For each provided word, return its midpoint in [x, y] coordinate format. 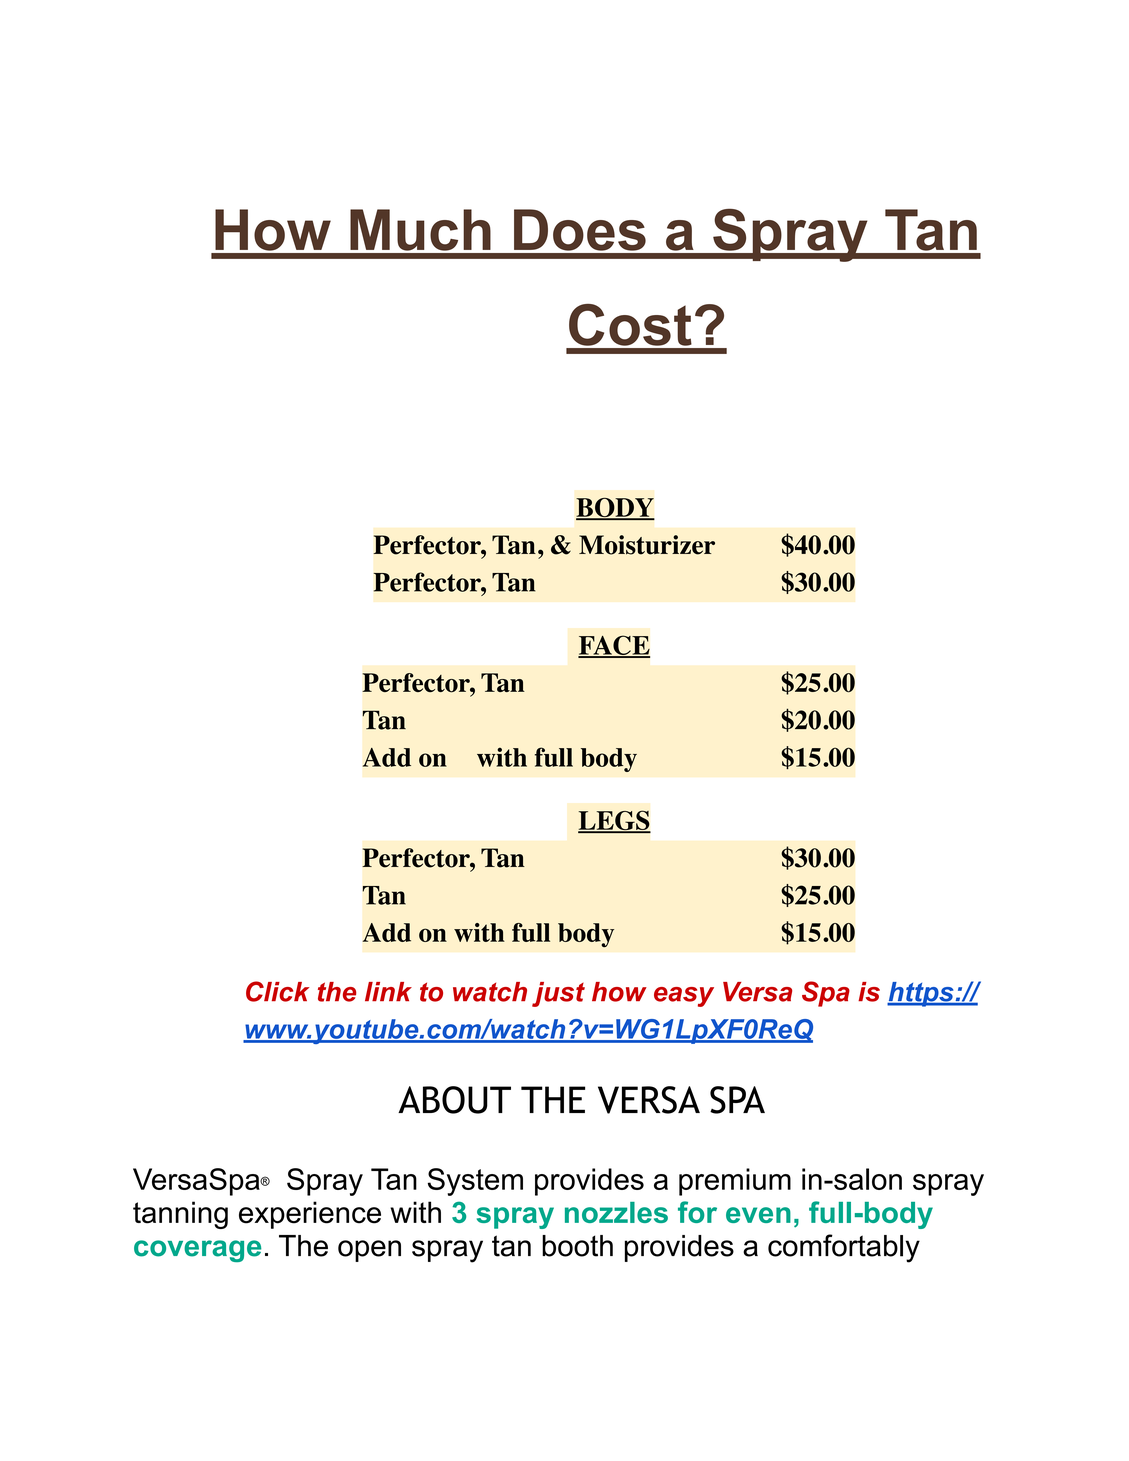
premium [735, 1182]
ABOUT [454, 1100]
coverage [197, 1251]
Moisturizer [647, 545]
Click [277, 991]
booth [577, 1246]
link [388, 991]
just [558, 994]
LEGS [614, 821]
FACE [614, 646]
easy [684, 997]
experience [310, 1215]
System [475, 1182]
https [921, 994]
